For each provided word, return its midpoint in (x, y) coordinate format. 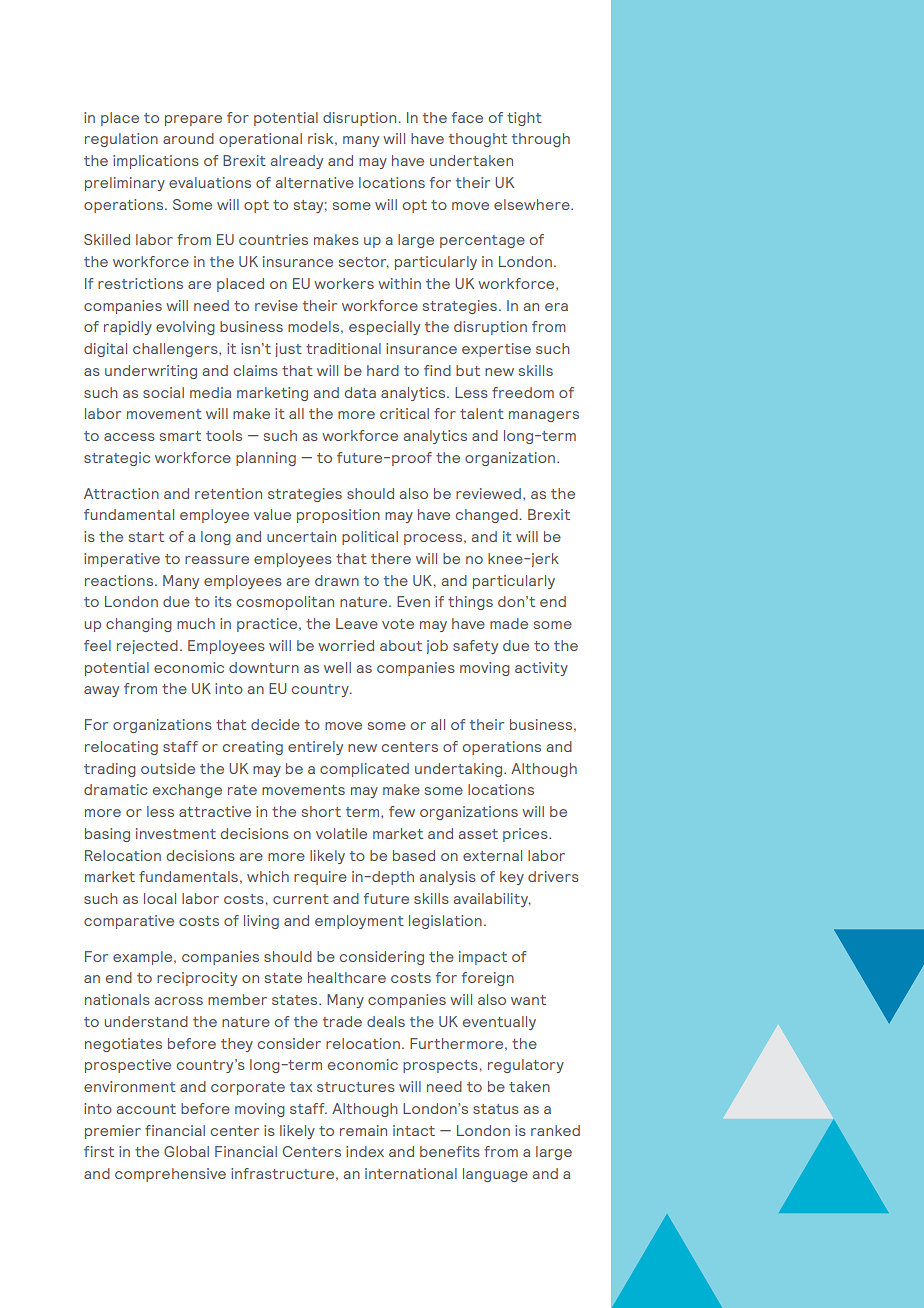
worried (346, 645)
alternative (315, 182)
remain (363, 1130)
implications (156, 162)
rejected (147, 647)
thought (478, 140)
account (146, 1109)
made (509, 623)
